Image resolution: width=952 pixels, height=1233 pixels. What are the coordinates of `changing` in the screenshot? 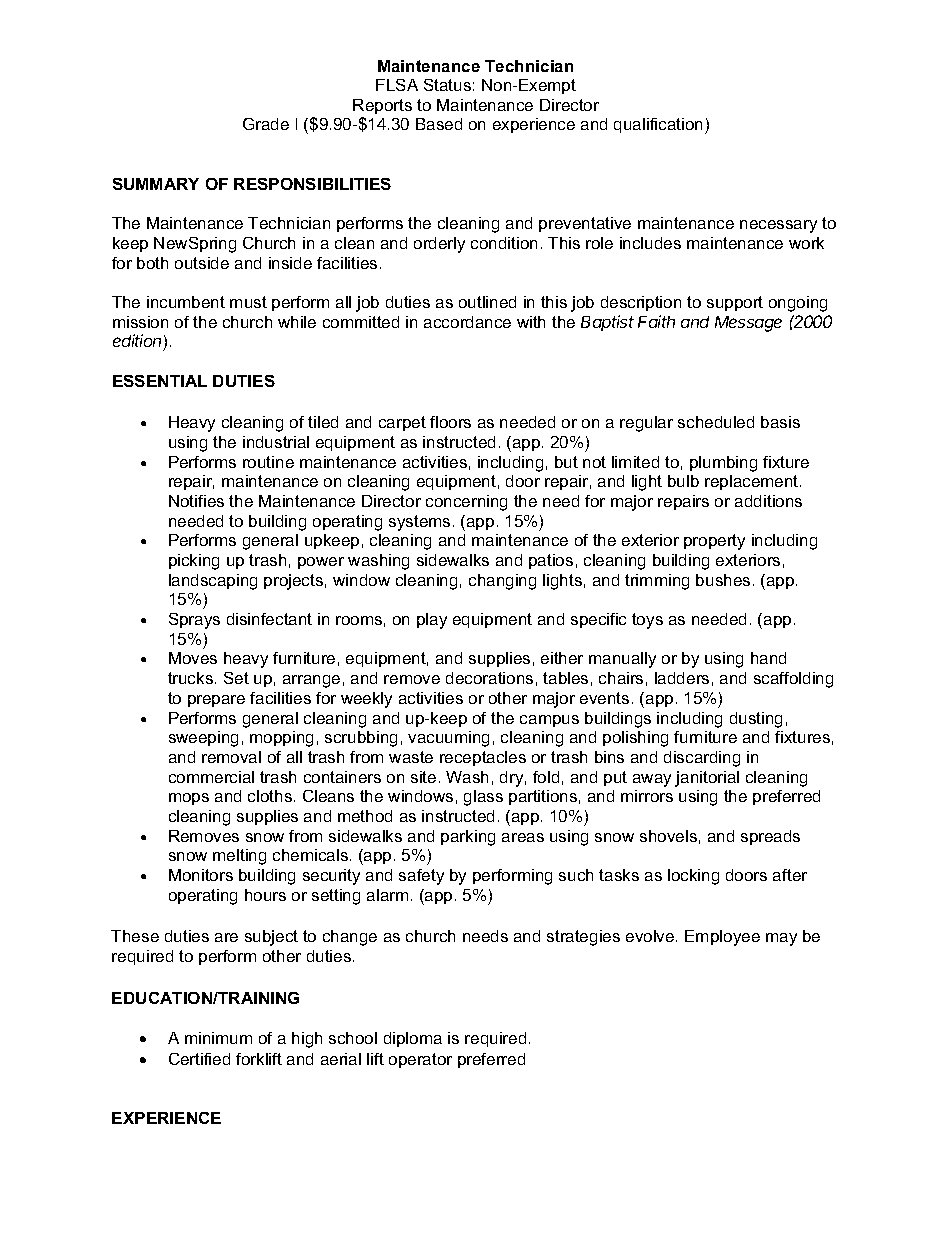 It's located at (502, 582).
